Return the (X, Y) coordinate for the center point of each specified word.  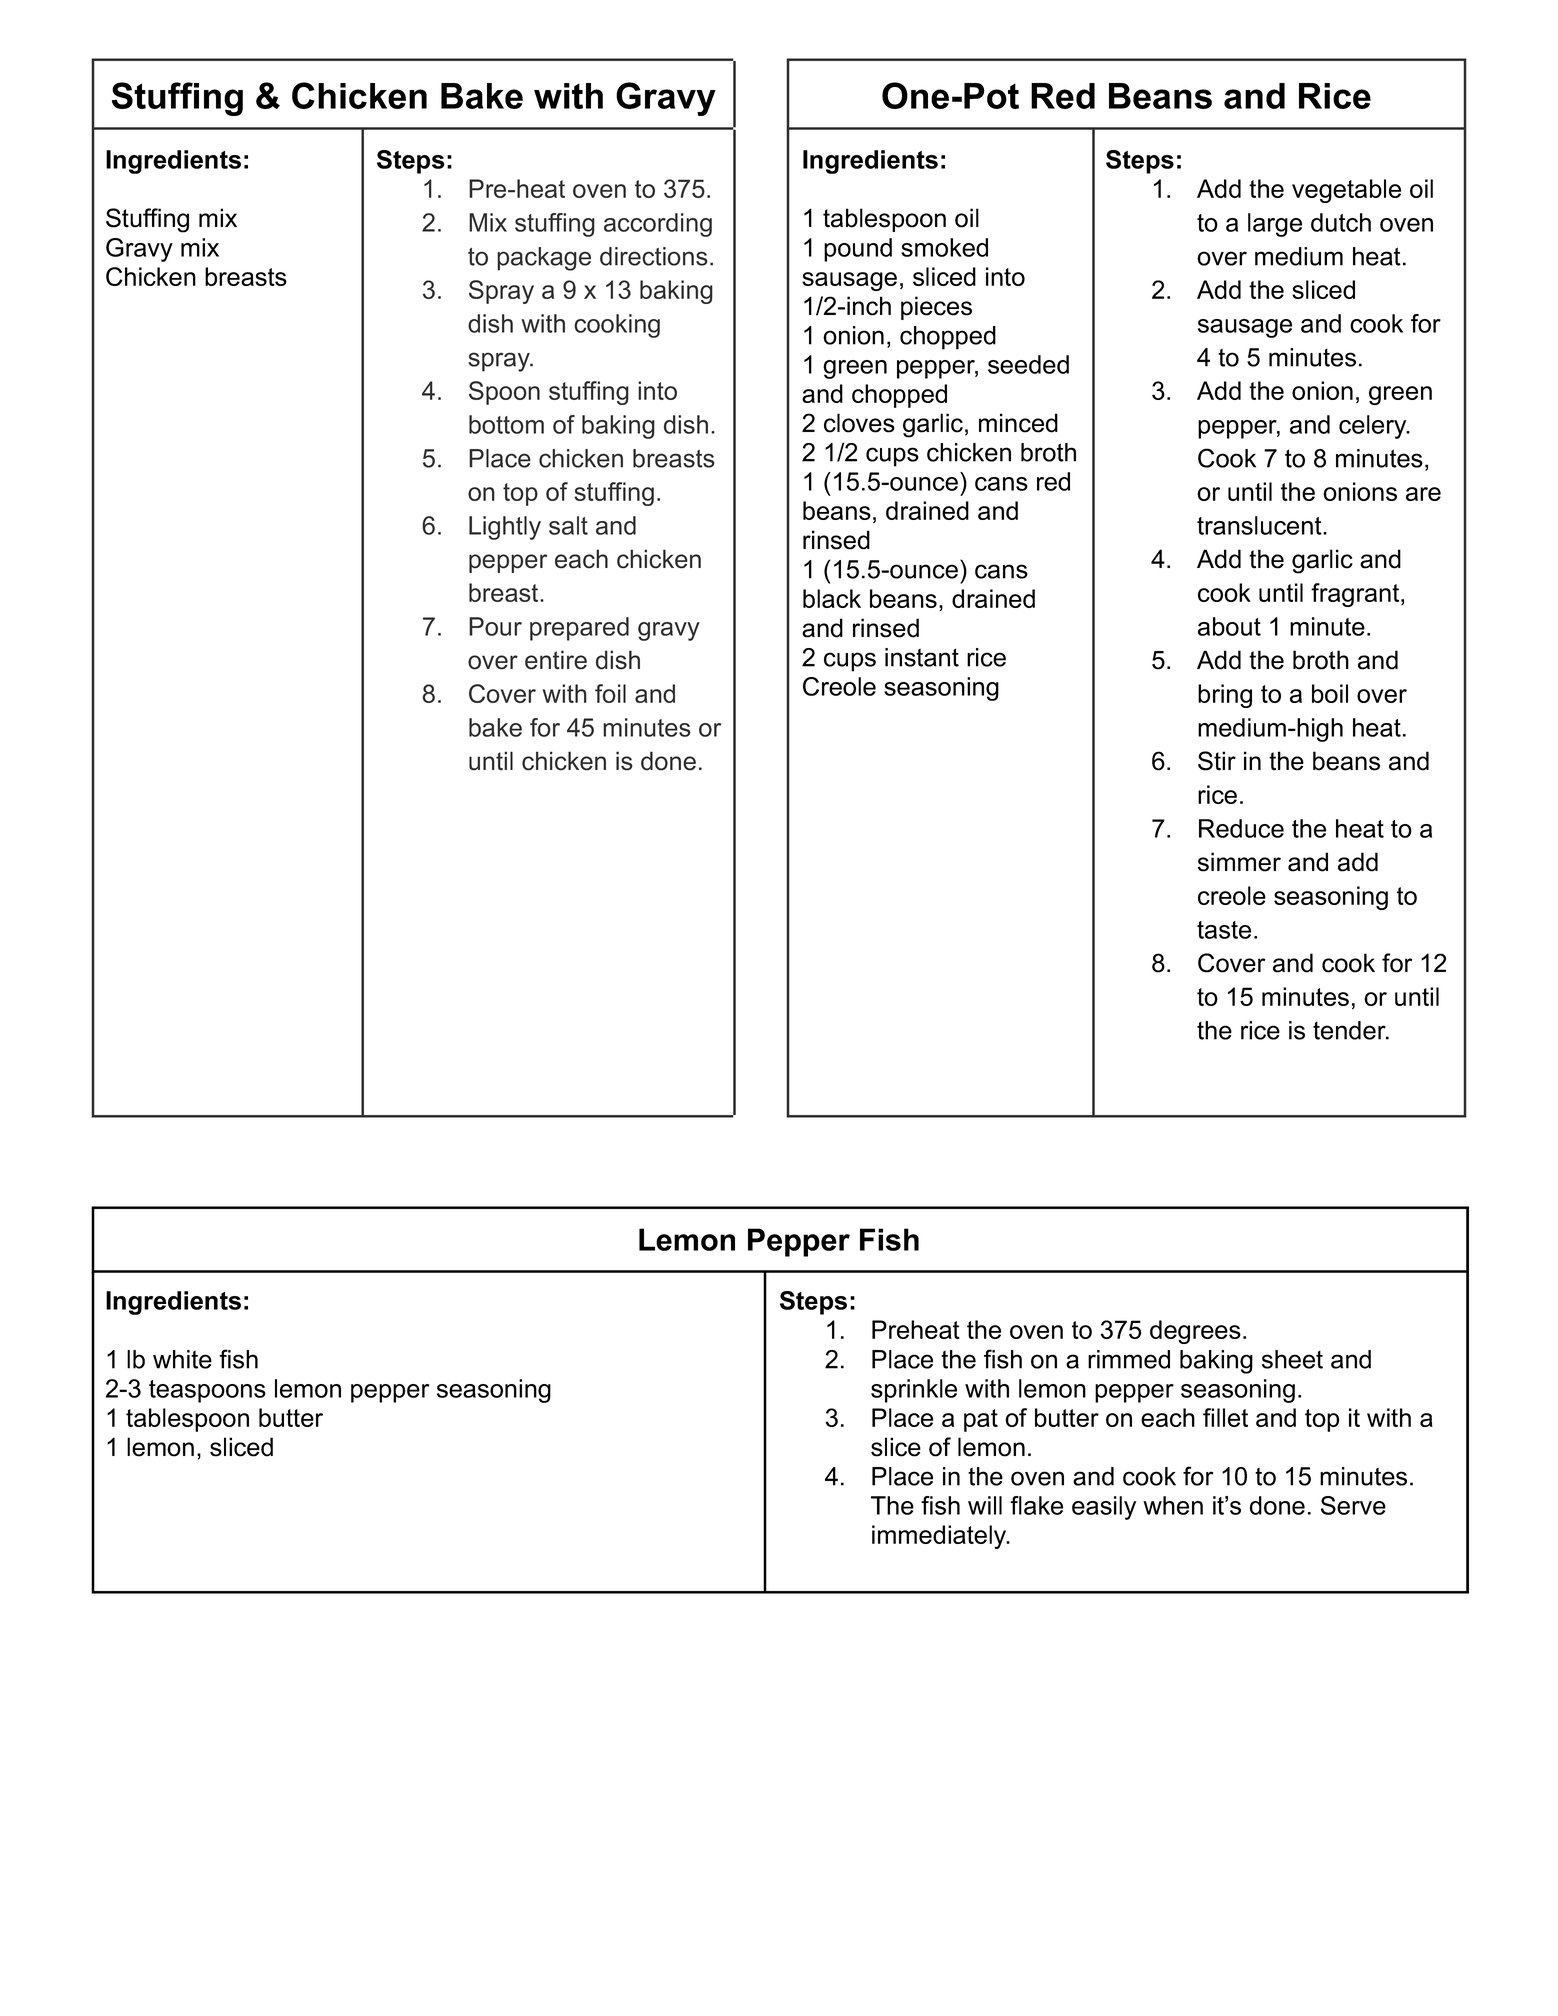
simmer (1239, 862)
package (544, 259)
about (1229, 626)
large (1275, 225)
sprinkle (914, 1391)
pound (858, 250)
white (182, 1359)
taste (1224, 930)
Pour (495, 626)
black (832, 598)
